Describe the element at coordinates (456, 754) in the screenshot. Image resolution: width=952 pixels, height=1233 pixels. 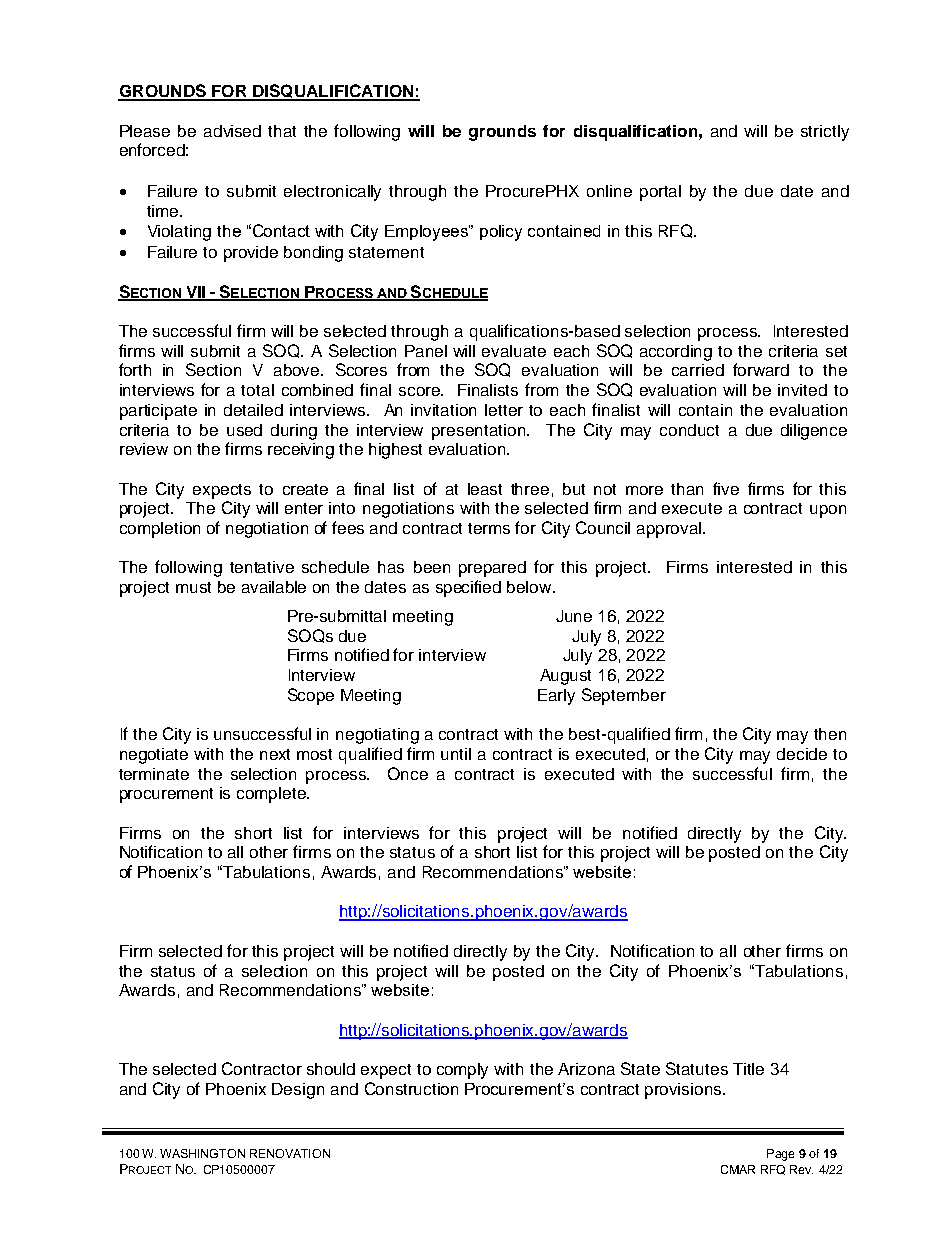
I see `until` at that location.
